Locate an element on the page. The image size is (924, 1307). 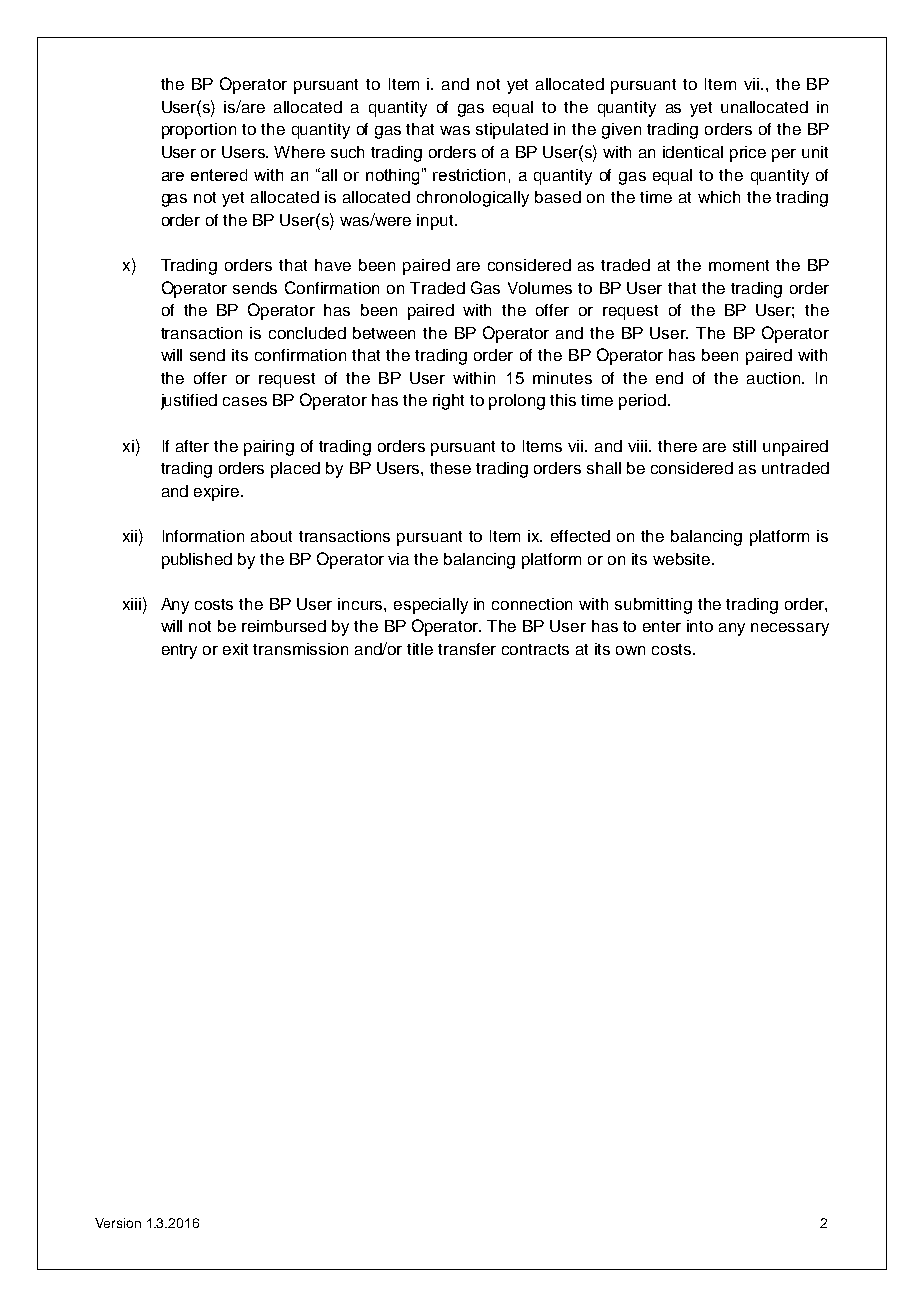
price is located at coordinates (748, 154).
